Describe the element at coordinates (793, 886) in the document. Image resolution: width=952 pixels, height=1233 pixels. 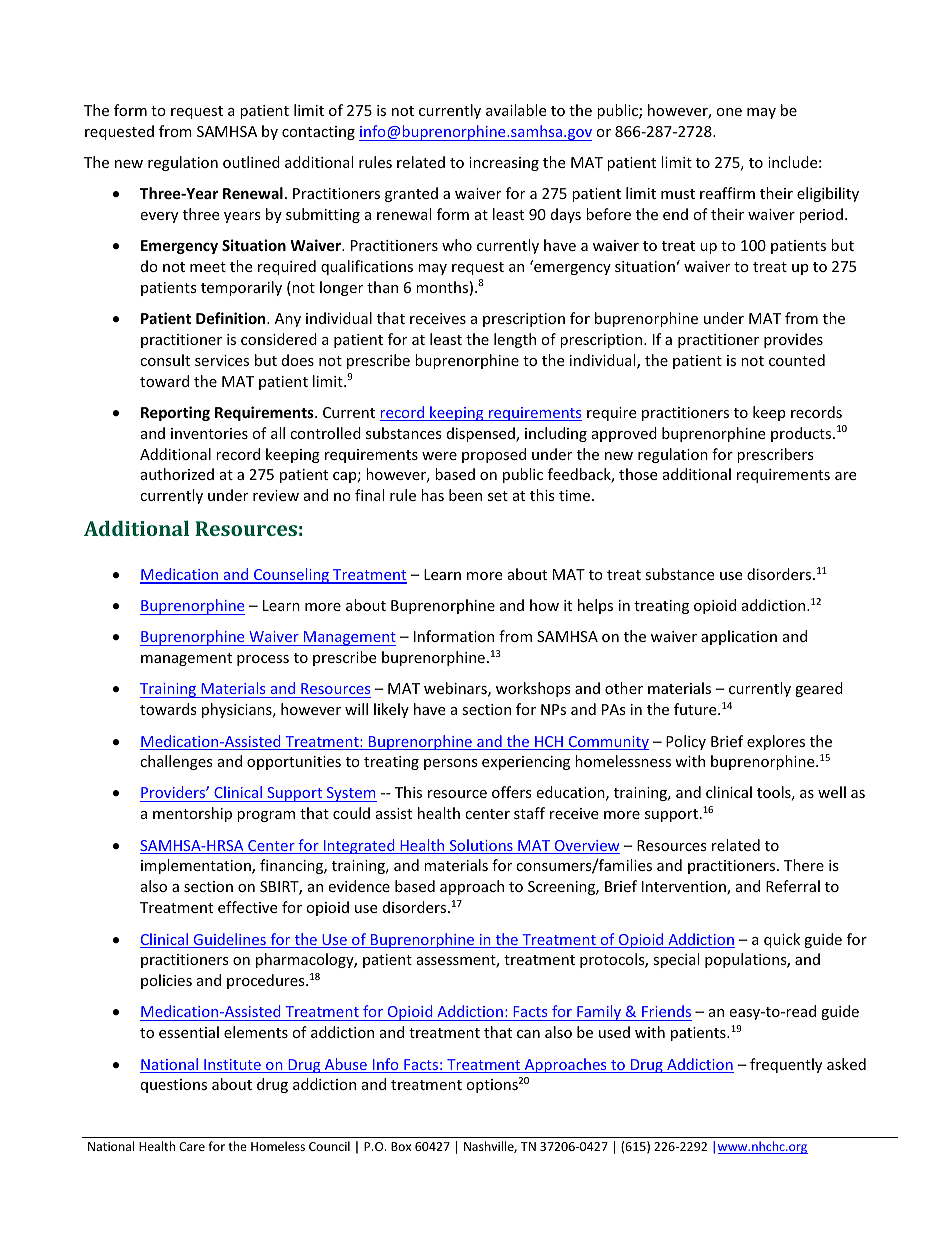
I see `Referral` at that location.
